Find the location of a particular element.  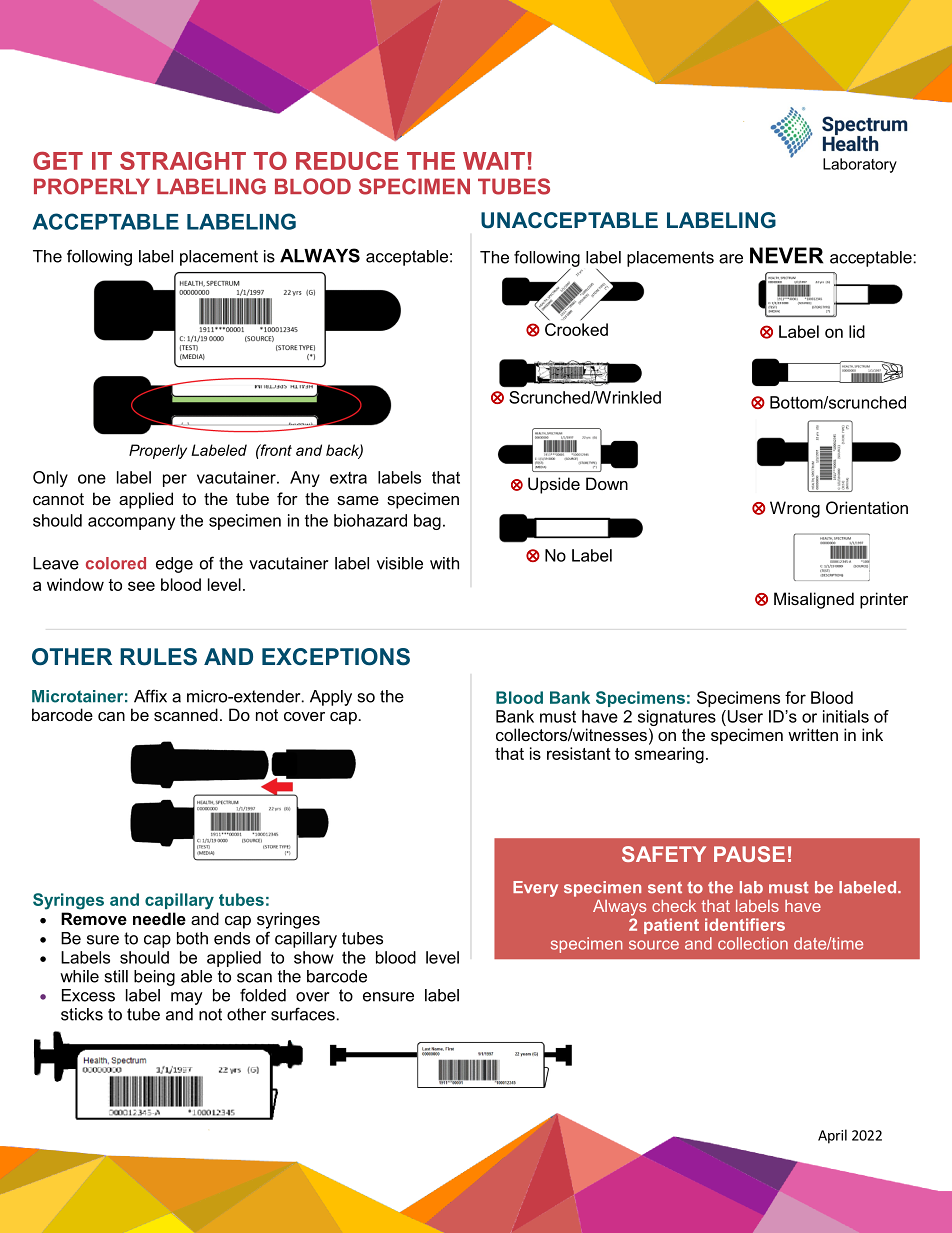

sticks is located at coordinates (82, 1014).
